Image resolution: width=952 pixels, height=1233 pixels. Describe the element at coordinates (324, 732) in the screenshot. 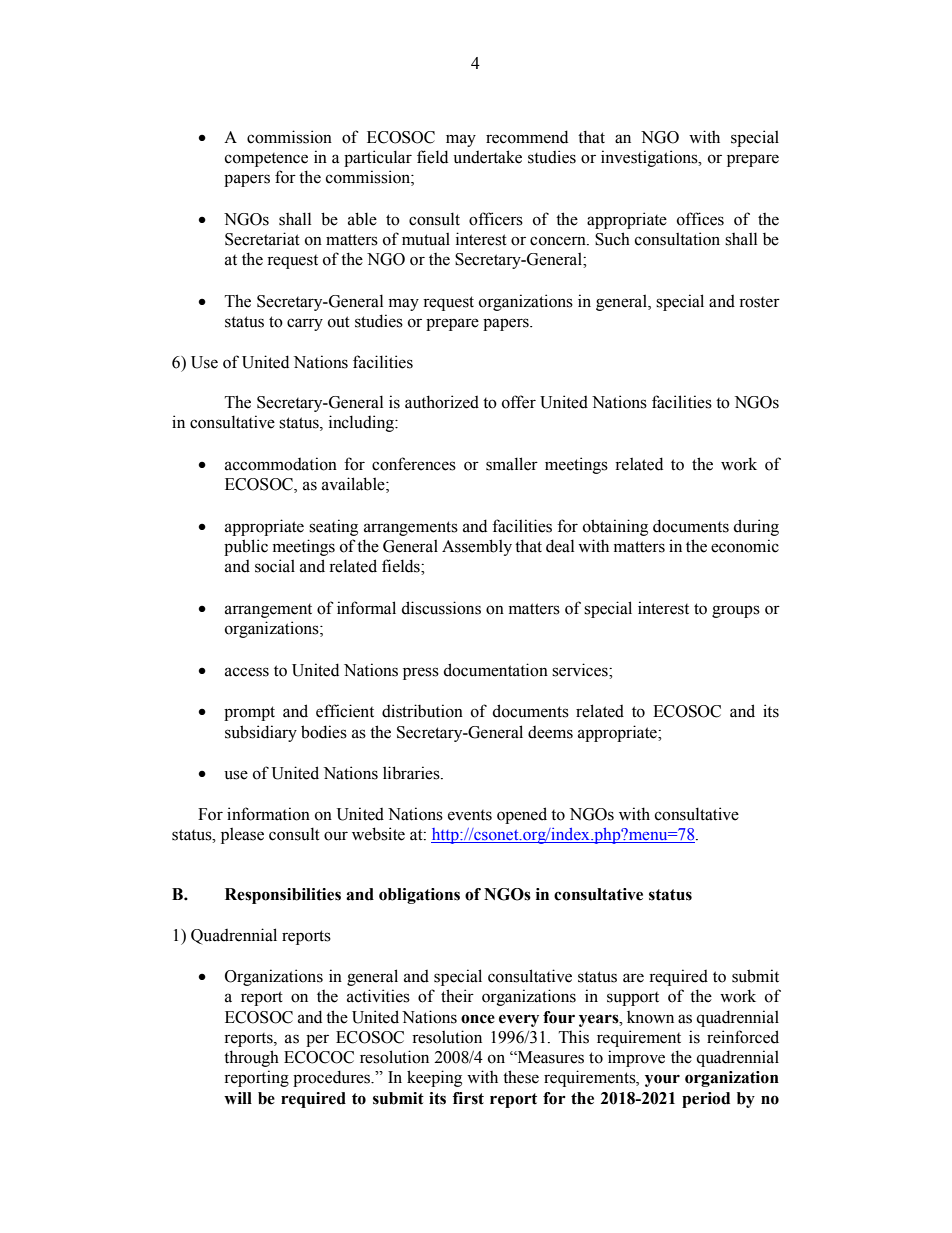

I see `bodies` at that location.
